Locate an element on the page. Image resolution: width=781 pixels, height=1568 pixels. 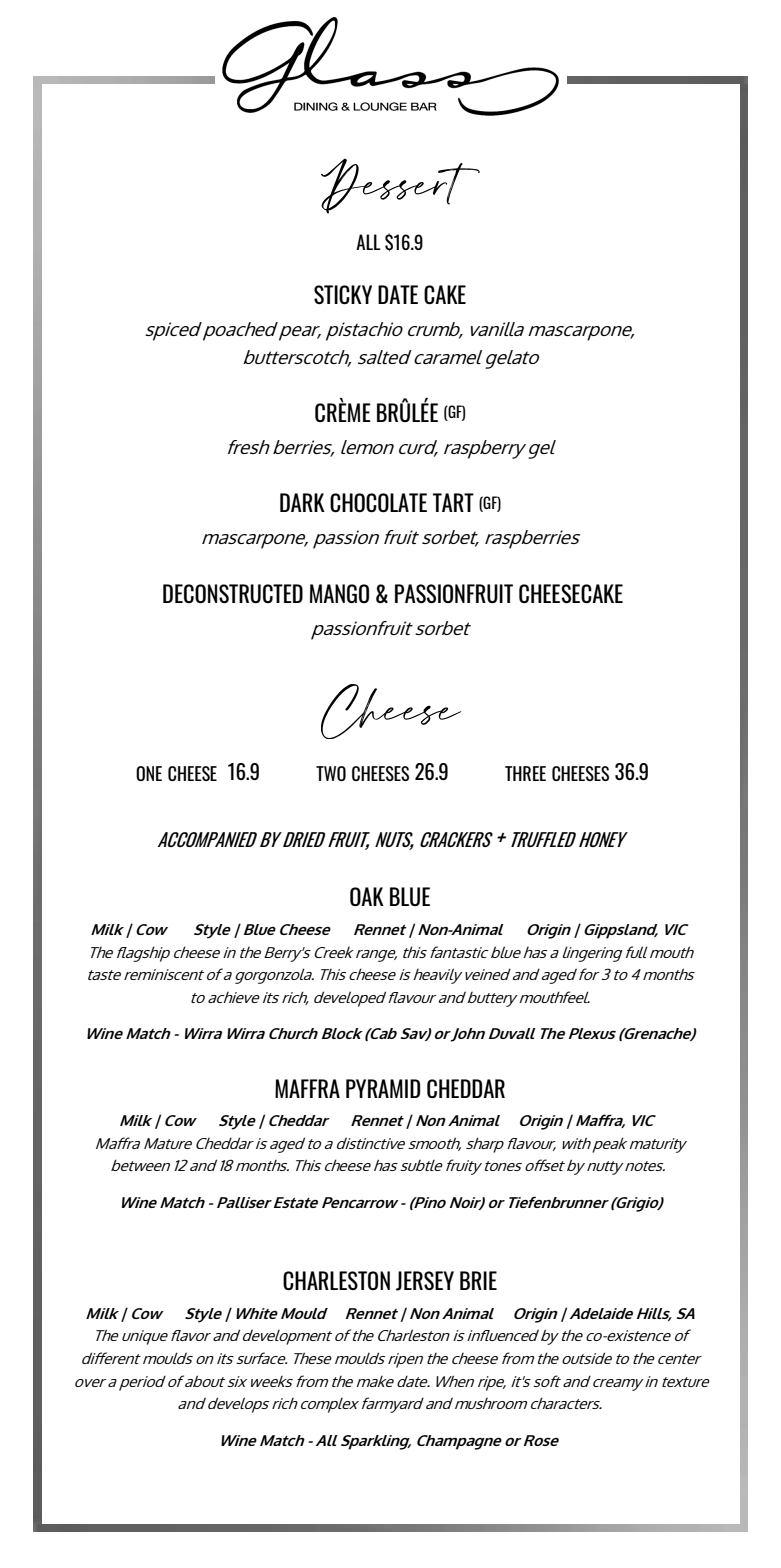
THREE is located at coordinates (525, 773).
